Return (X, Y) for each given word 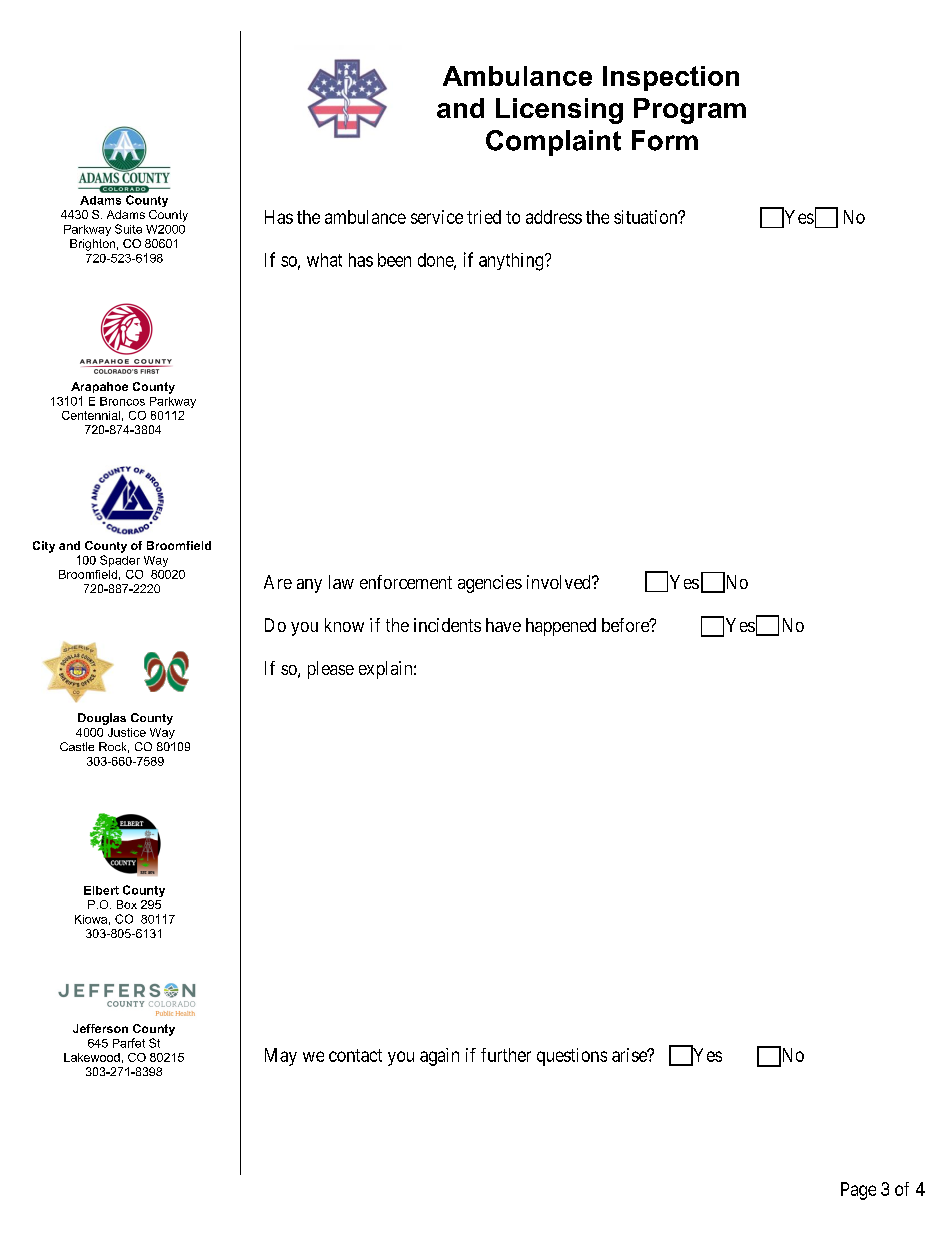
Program (690, 111)
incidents (447, 625)
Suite (128, 229)
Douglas (102, 719)
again (439, 1057)
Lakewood (92, 1057)
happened (561, 627)
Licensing (559, 111)
